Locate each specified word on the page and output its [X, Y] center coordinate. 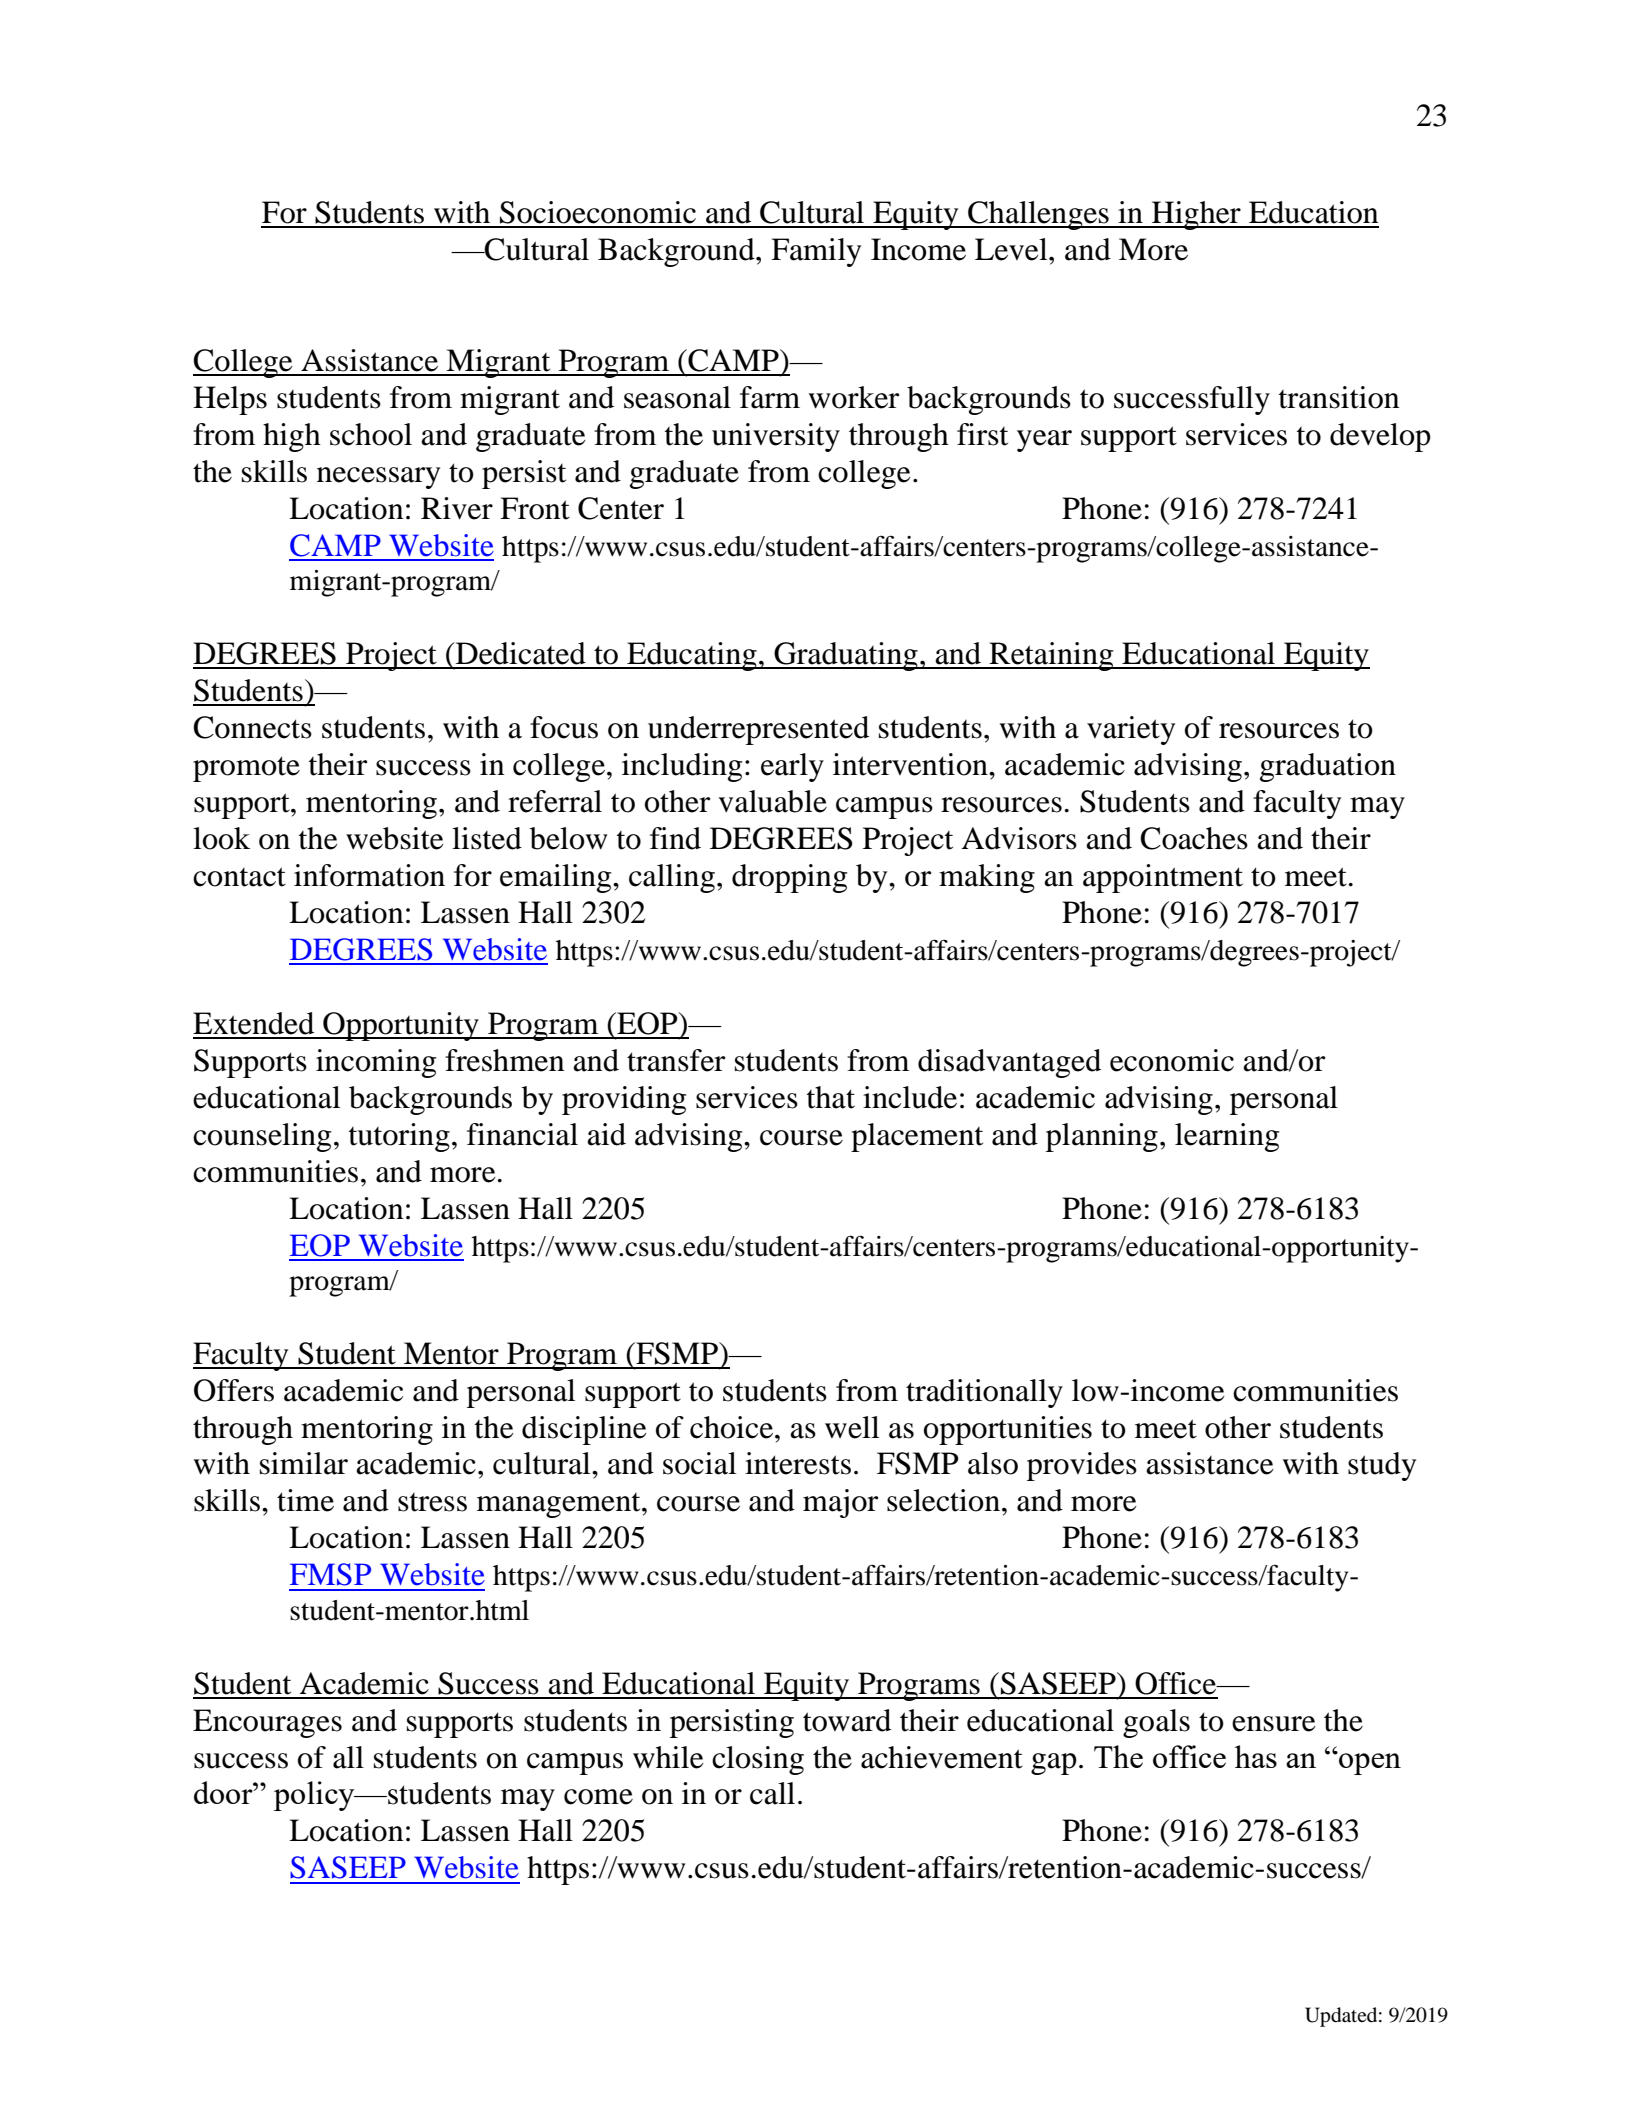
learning [1227, 1137]
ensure [1274, 1724]
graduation [1328, 767]
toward [847, 1720]
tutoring [399, 1137]
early [792, 767]
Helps [230, 400]
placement [917, 1137]
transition [1339, 397]
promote [246, 769]
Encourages [267, 1723]
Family [816, 252]
